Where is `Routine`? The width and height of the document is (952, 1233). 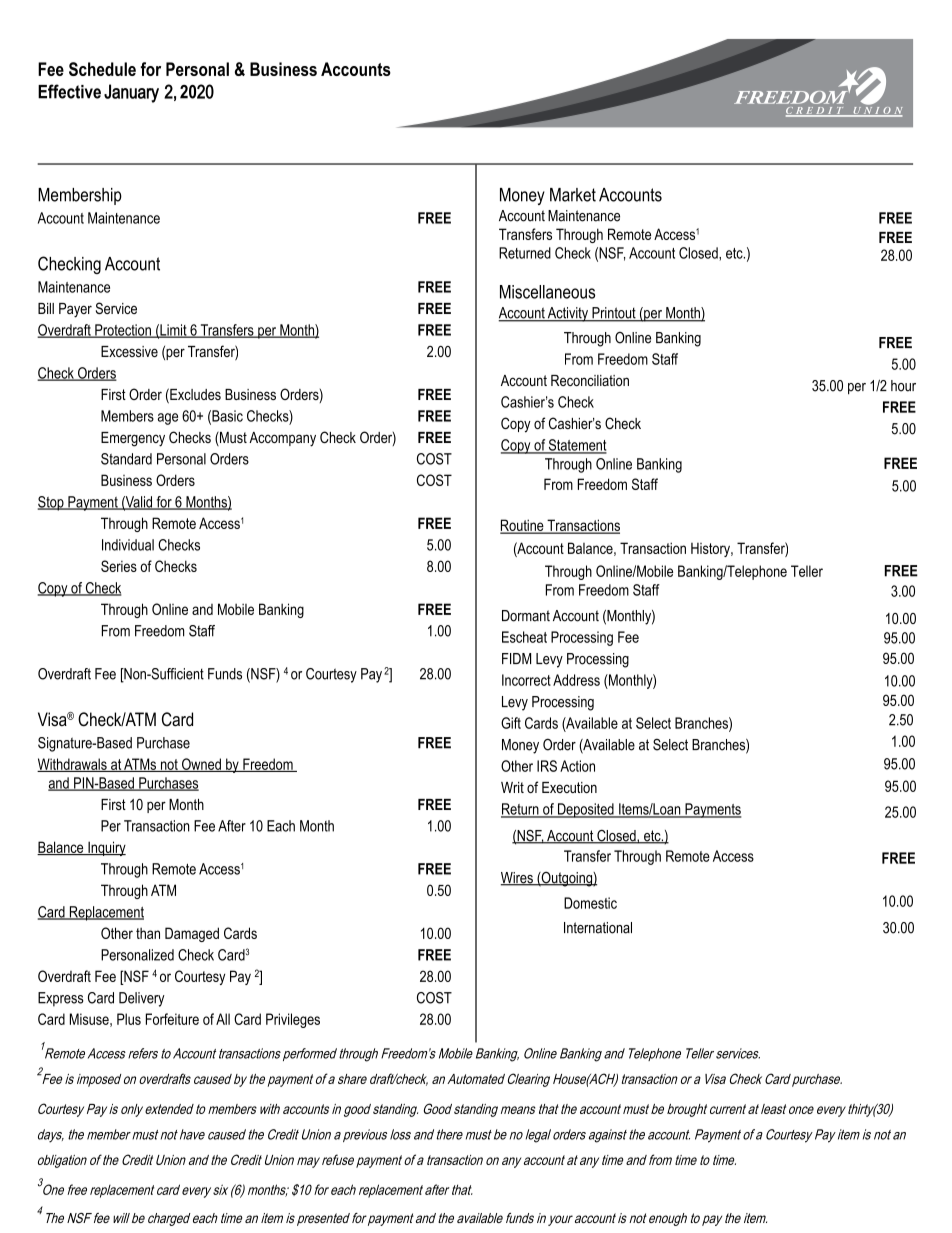 Routine is located at coordinates (523, 526).
